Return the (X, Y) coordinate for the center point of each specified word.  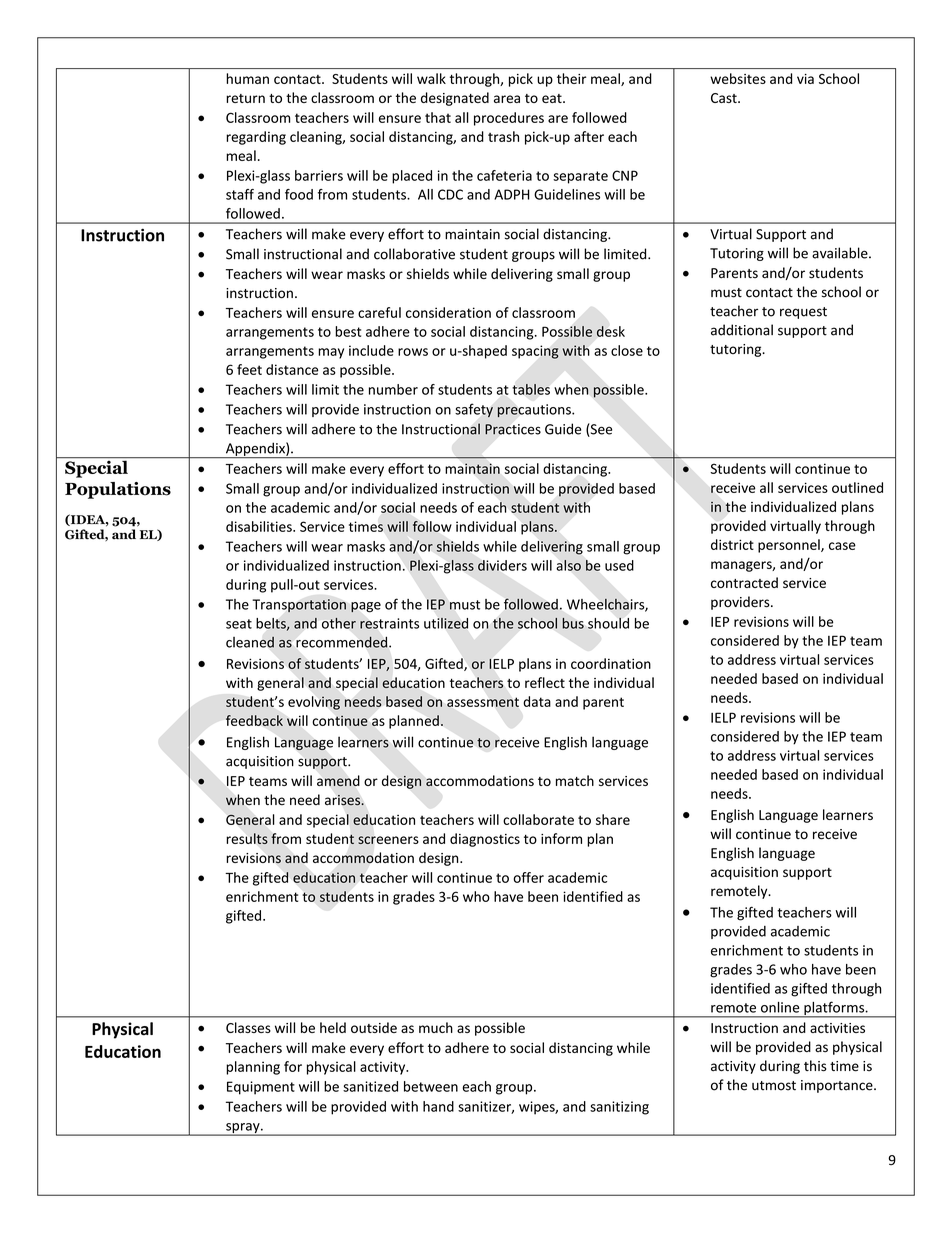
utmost (774, 1086)
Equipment (261, 1088)
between (431, 1086)
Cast (725, 98)
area (507, 99)
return (245, 98)
